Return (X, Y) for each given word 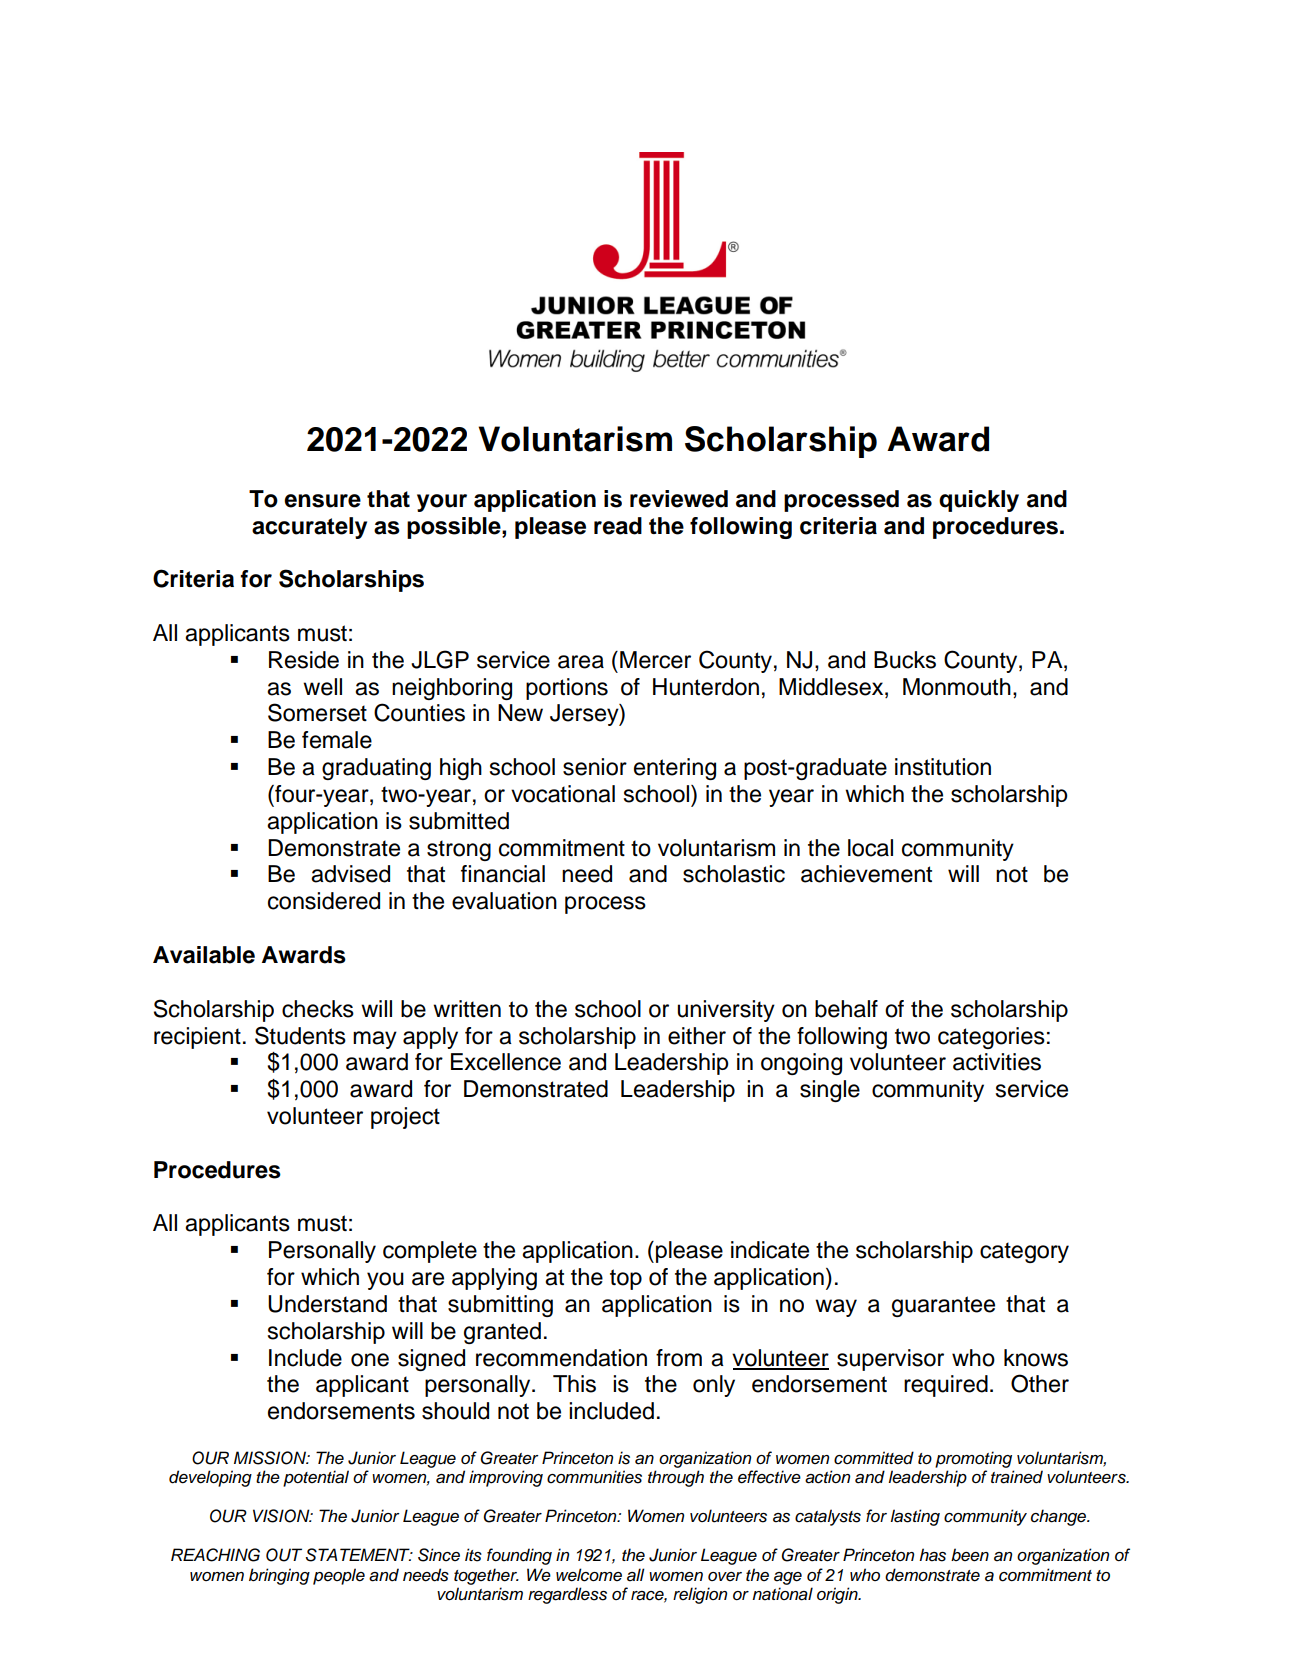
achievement (866, 874)
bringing (279, 1576)
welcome (589, 1575)
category (1024, 1252)
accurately (309, 528)
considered (324, 901)
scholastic (734, 874)
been (970, 1555)
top (626, 1279)
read (618, 526)
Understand (327, 1304)
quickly (979, 501)
